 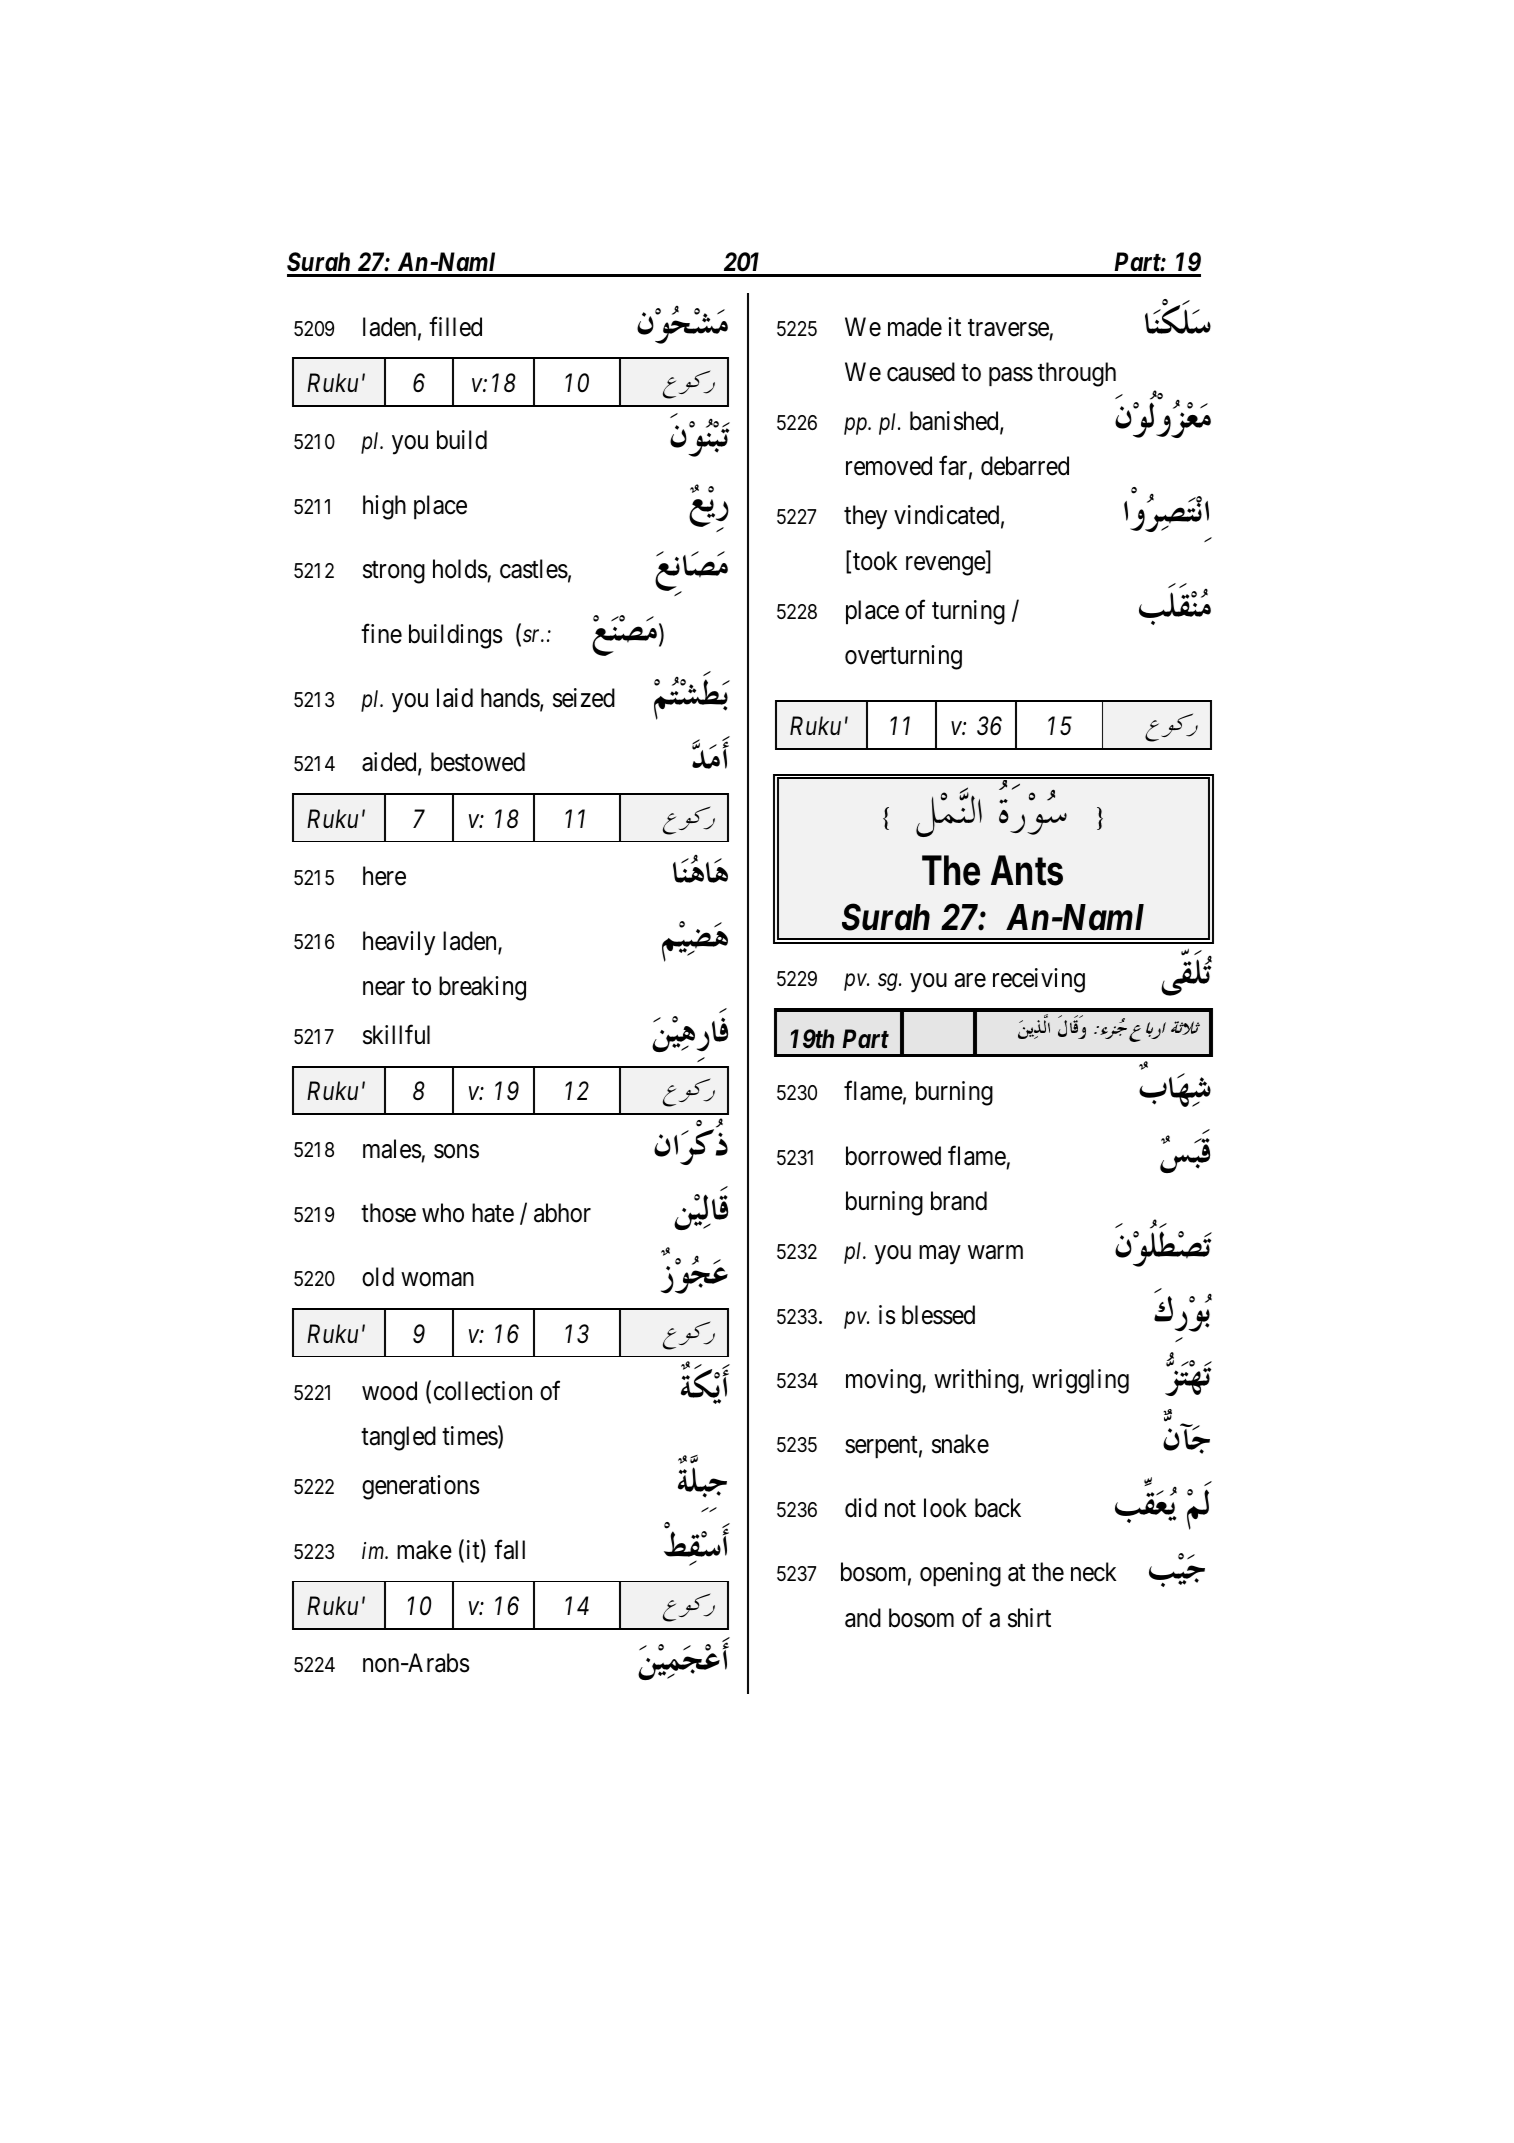 I want to click on seized, so click(x=584, y=698).
